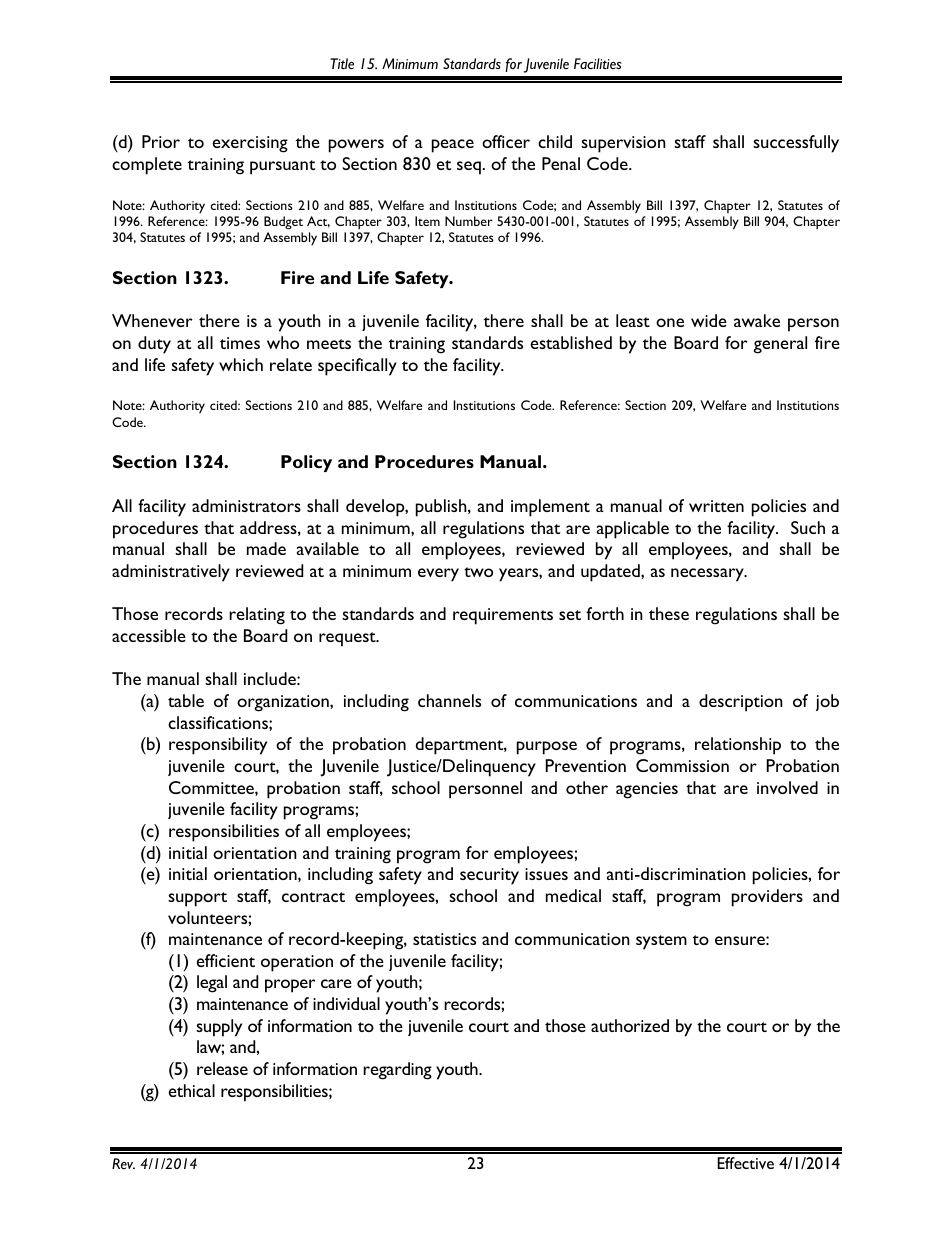 This screenshot has height=1233, width=952. I want to click on regarding, so click(397, 1071).
